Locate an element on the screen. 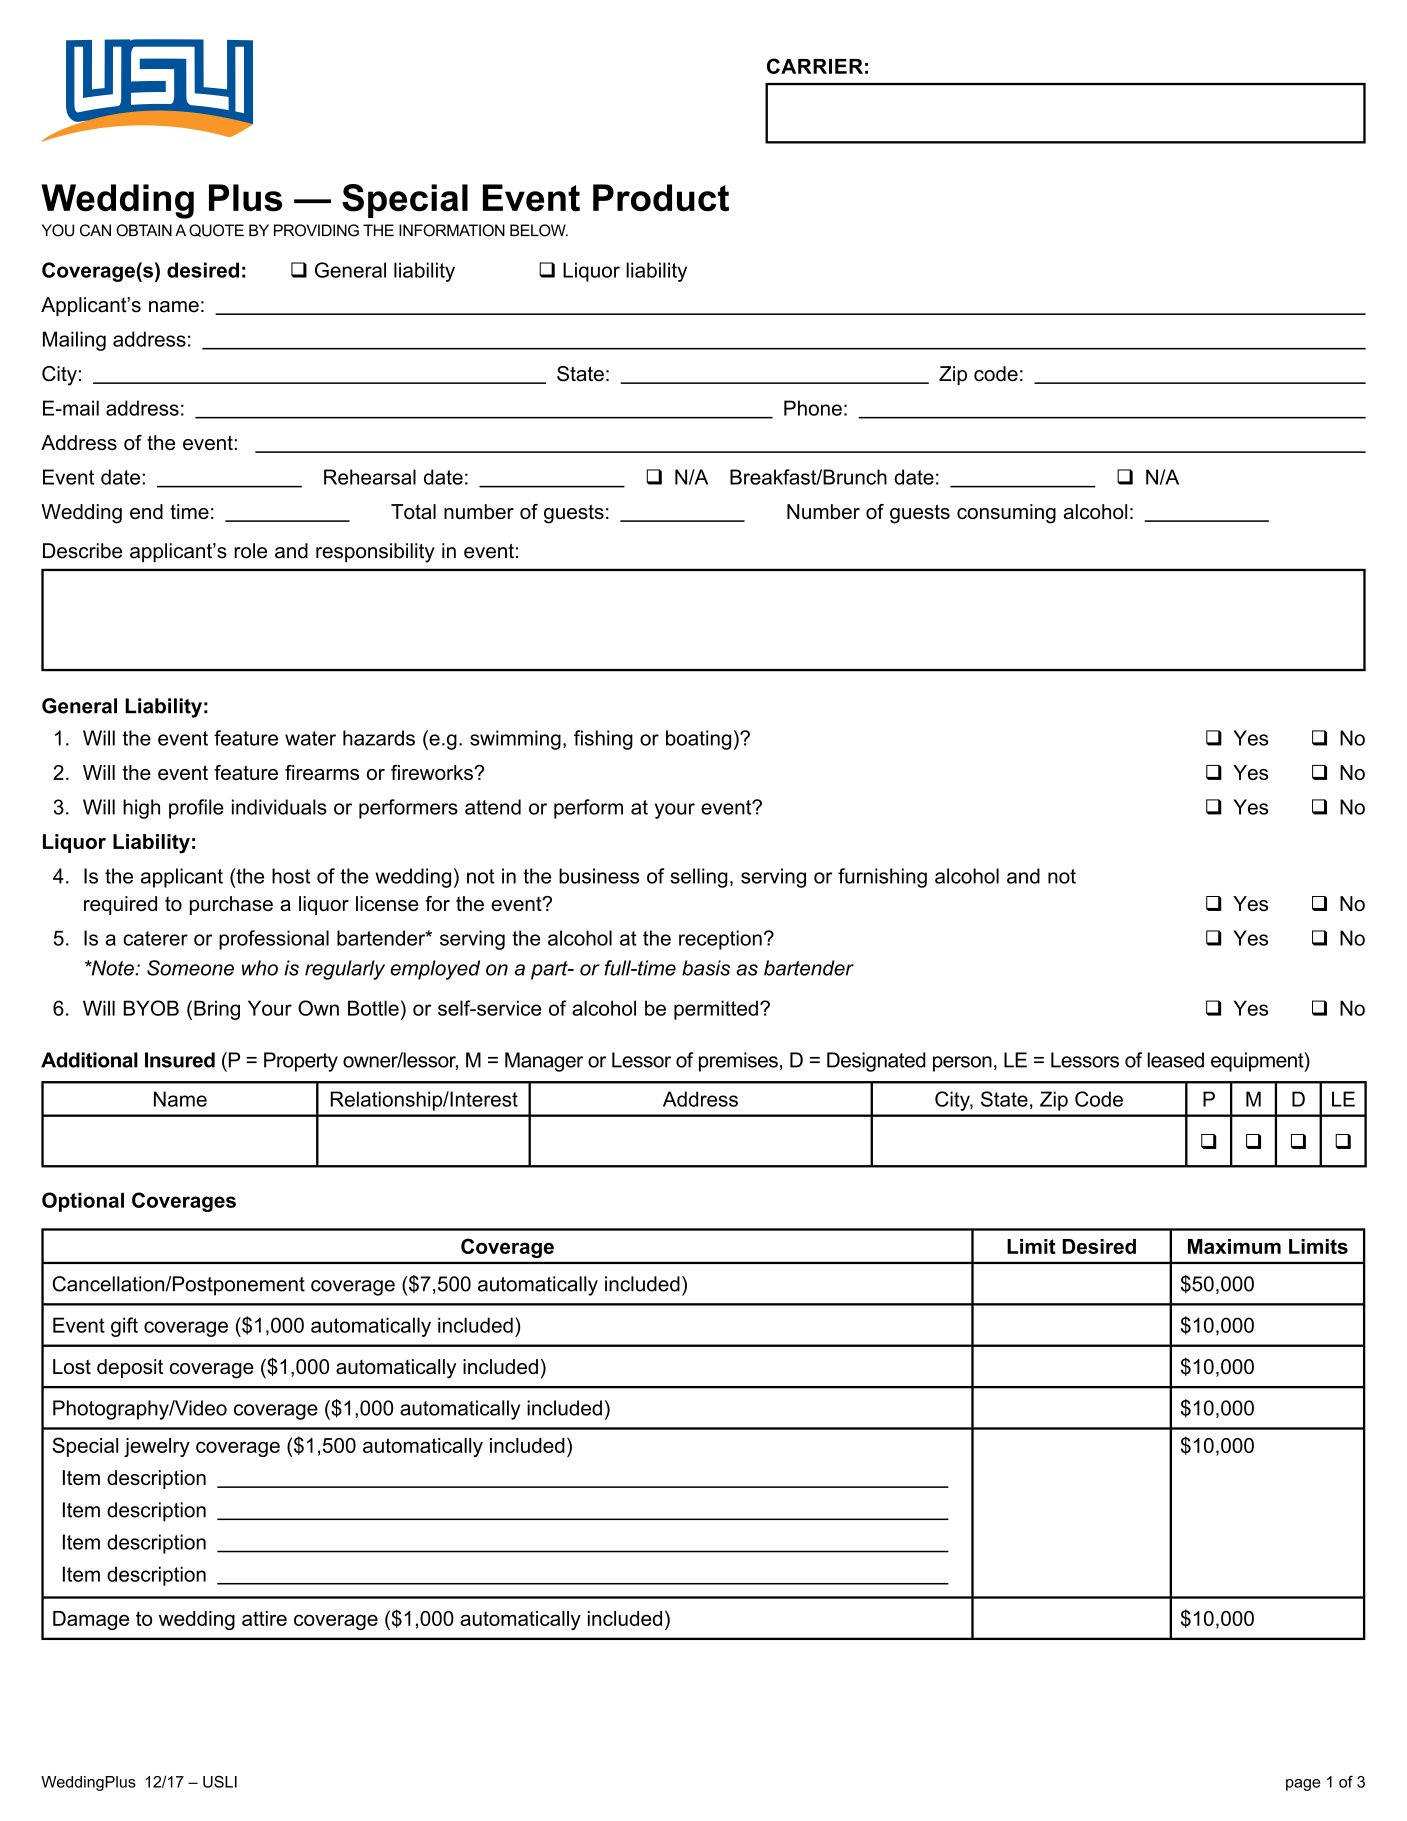 The image size is (1407, 1821). reception is located at coordinates (720, 940).
